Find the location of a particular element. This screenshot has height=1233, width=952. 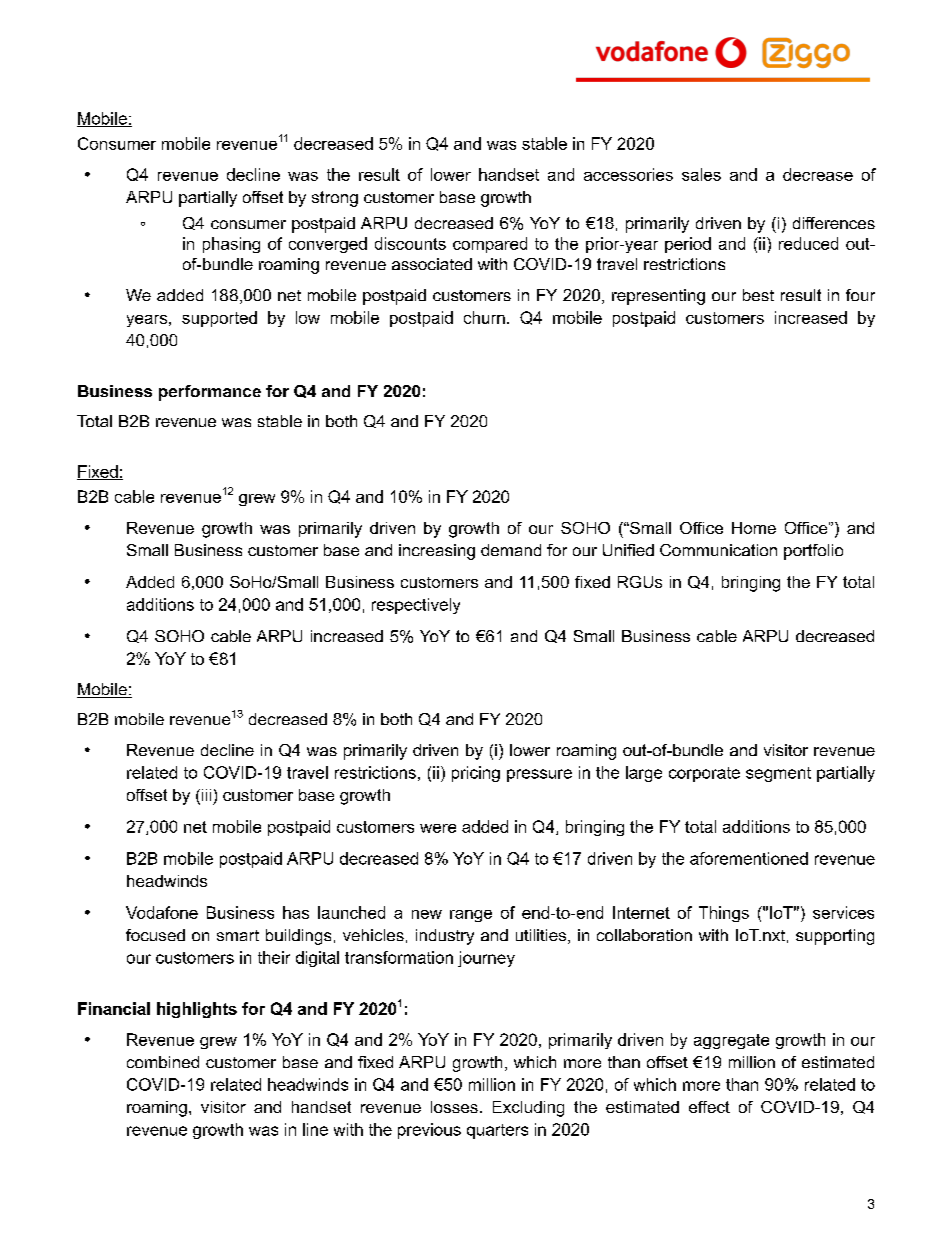

aforementioned is located at coordinates (749, 858).
